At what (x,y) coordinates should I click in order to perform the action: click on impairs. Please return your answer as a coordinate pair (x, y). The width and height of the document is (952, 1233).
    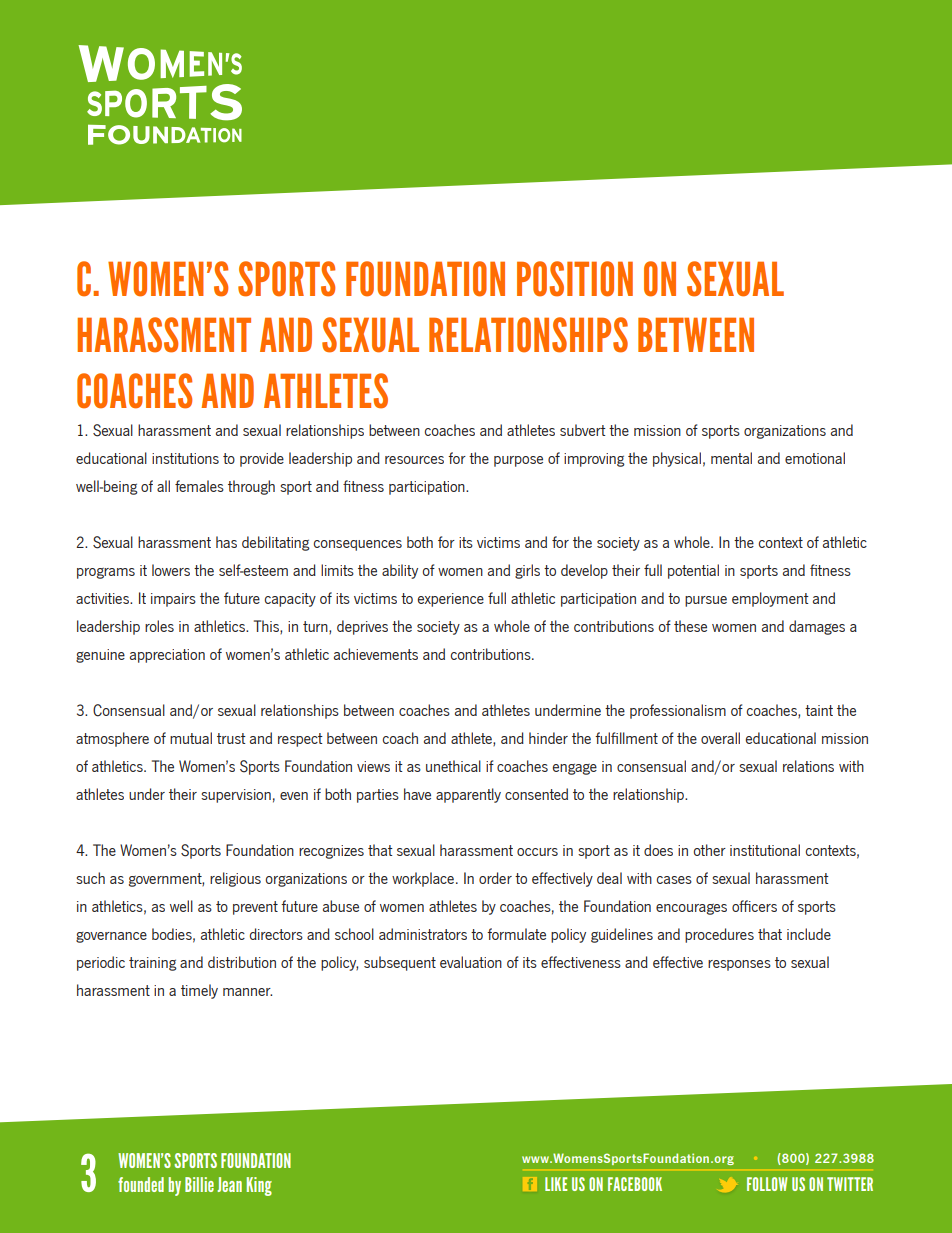
    Looking at the image, I should click on (173, 600).
